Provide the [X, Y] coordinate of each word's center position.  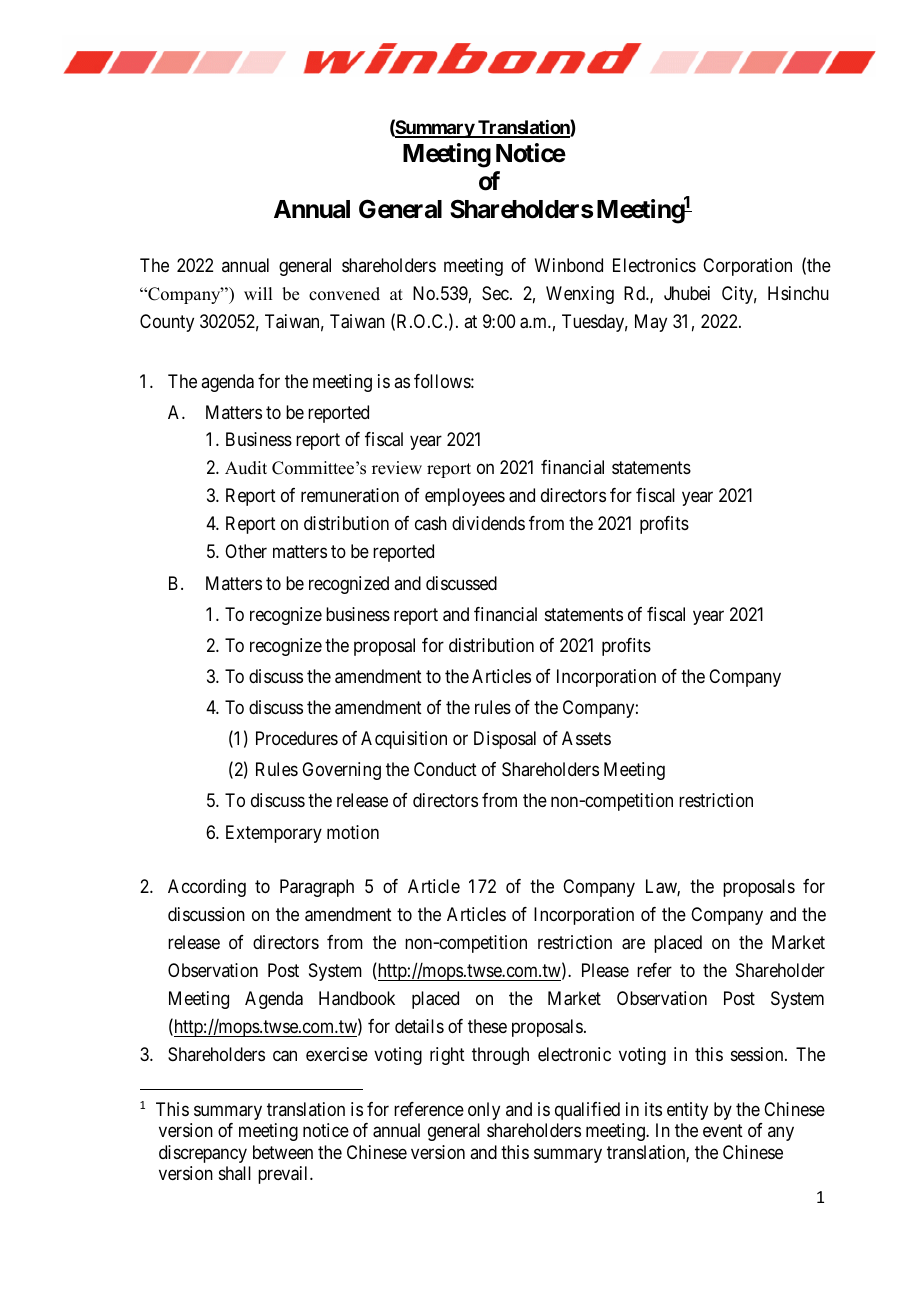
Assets [586, 738]
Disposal [505, 740]
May [651, 323]
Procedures [297, 738]
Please [605, 970]
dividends [488, 523]
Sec [495, 293]
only [484, 1111]
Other [246, 551]
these [487, 1026]
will [258, 293]
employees [465, 497]
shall [235, 1173]
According [207, 888]
